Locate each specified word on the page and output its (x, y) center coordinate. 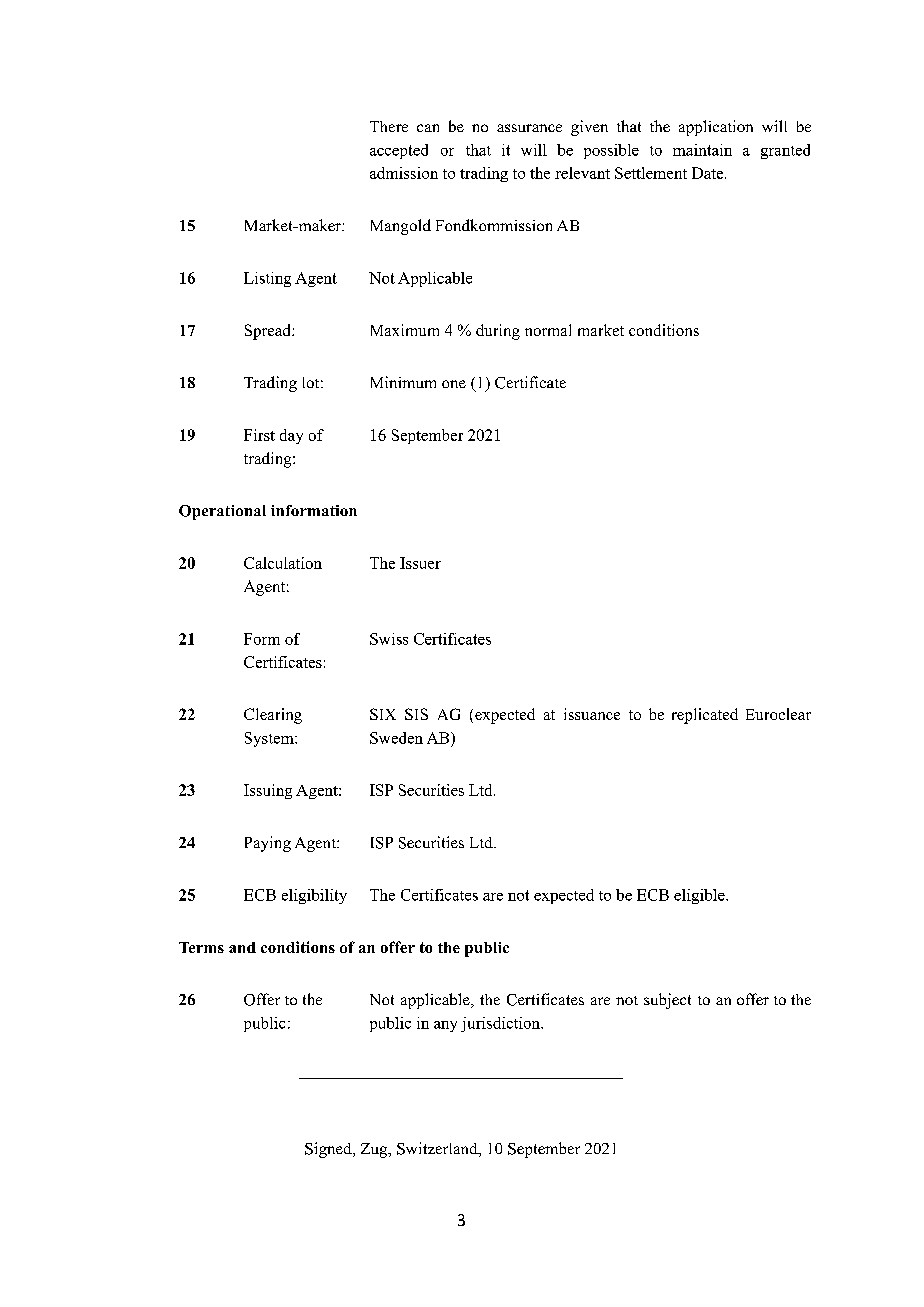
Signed (329, 1150)
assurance (529, 128)
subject (667, 1001)
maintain (702, 150)
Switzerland (438, 1149)
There (389, 126)
